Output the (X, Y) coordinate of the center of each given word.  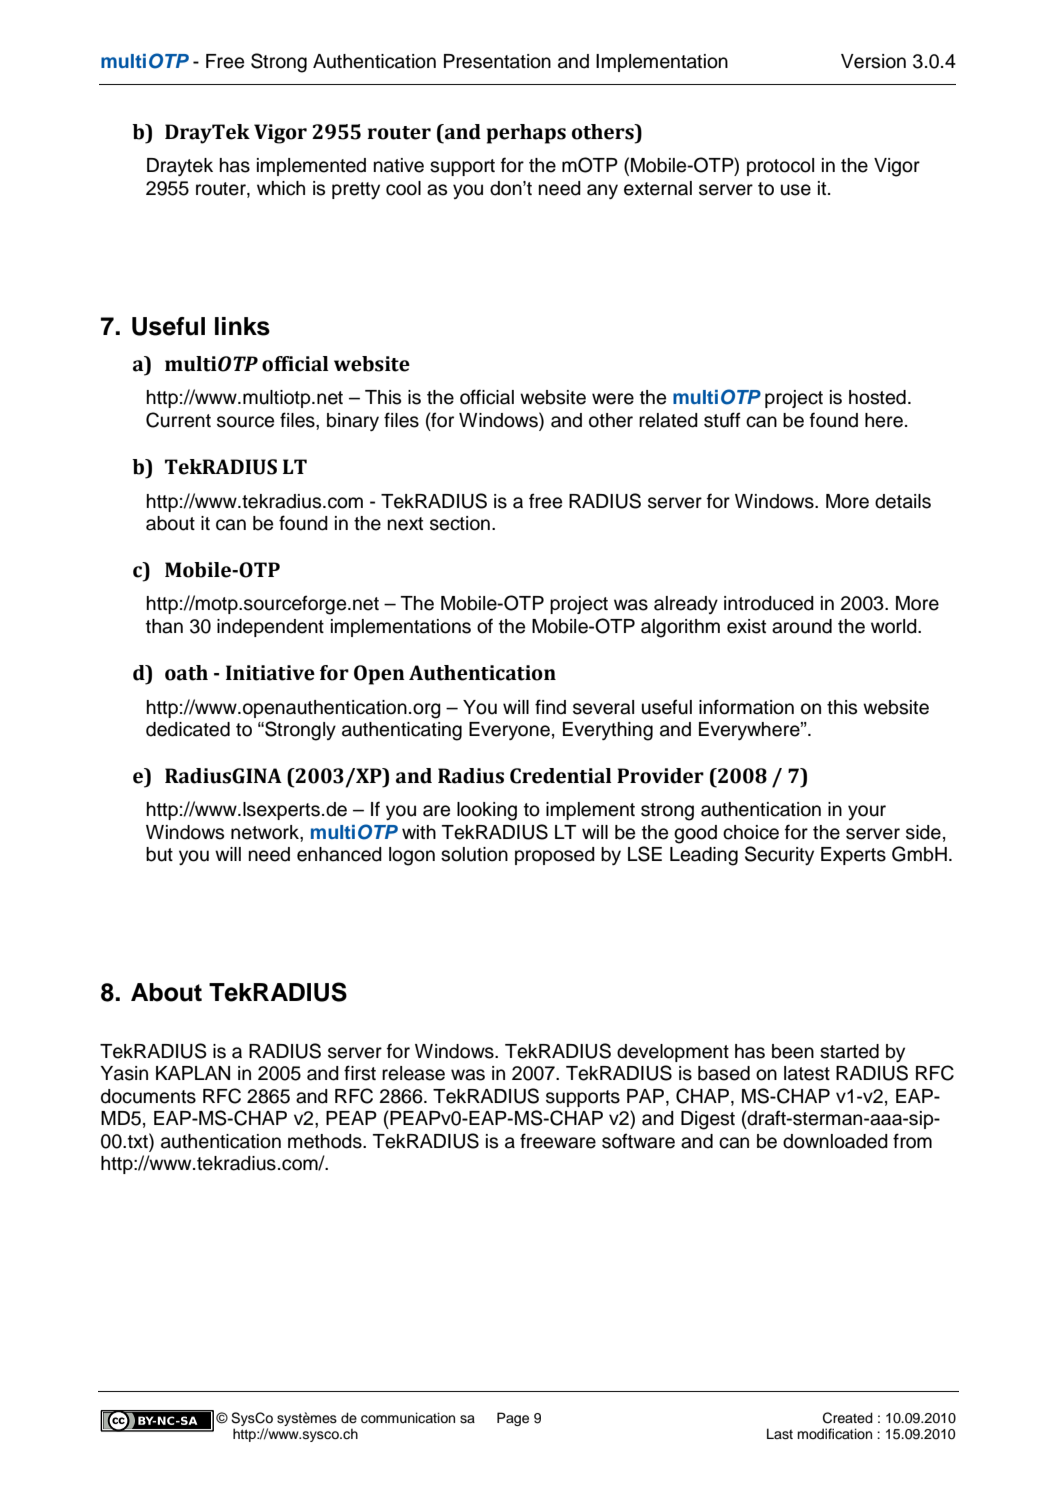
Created (848, 1418)
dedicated (188, 729)
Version (873, 61)
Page (513, 1419)
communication (408, 1418)
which (281, 188)
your (867, 812)
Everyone (509, 731)
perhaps (526, 134)
